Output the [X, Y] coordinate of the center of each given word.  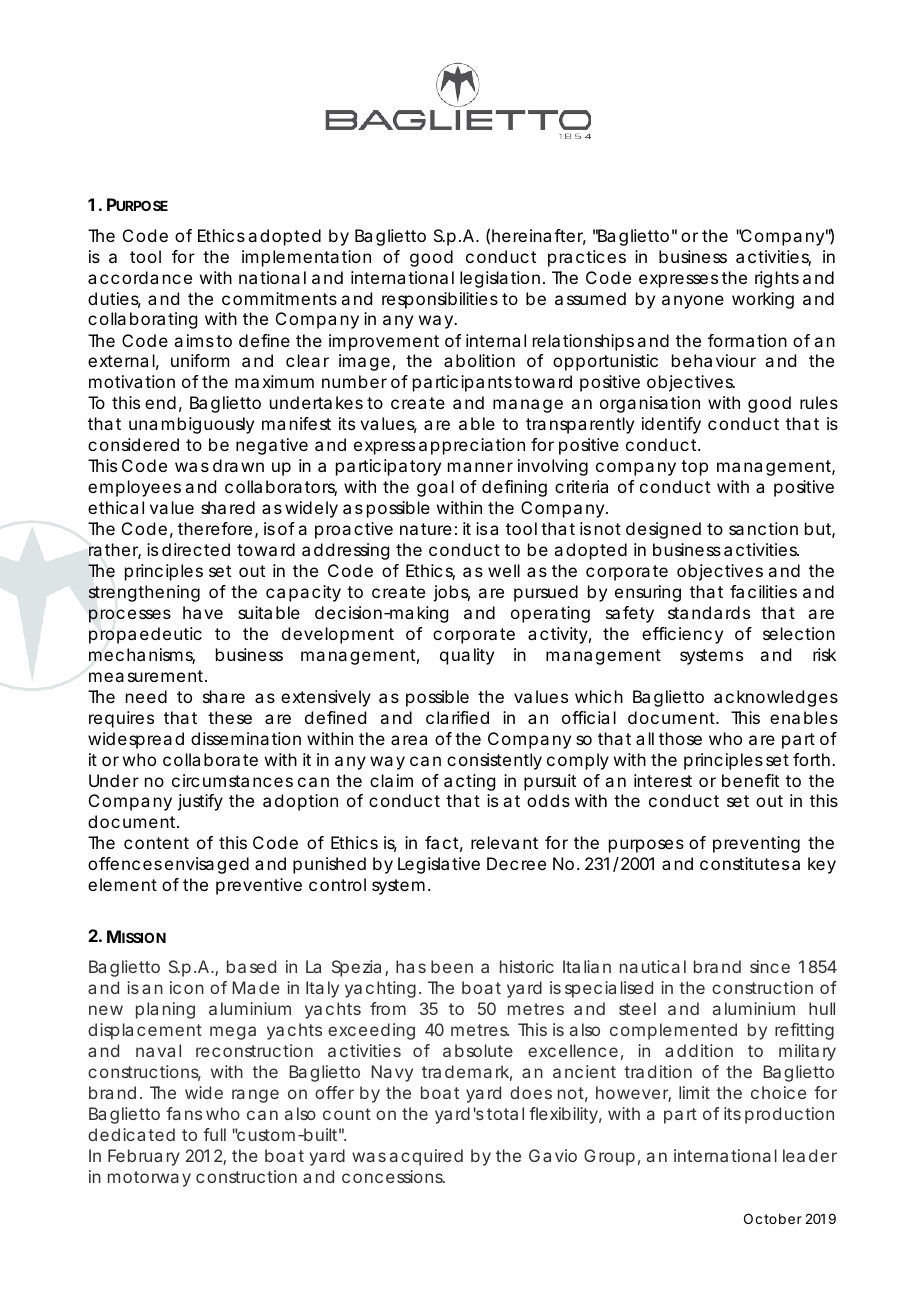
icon [187, 987]
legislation [500, 279]
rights [777, 279]
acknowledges [776, 698]
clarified [457, 717]
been [452, 966]
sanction [763, 528]
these [230, 717]
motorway [149, 1179]
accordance [140, 277]
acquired [426, 1157]
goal [435, 488]
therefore [215, 528]
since [770, 966]
